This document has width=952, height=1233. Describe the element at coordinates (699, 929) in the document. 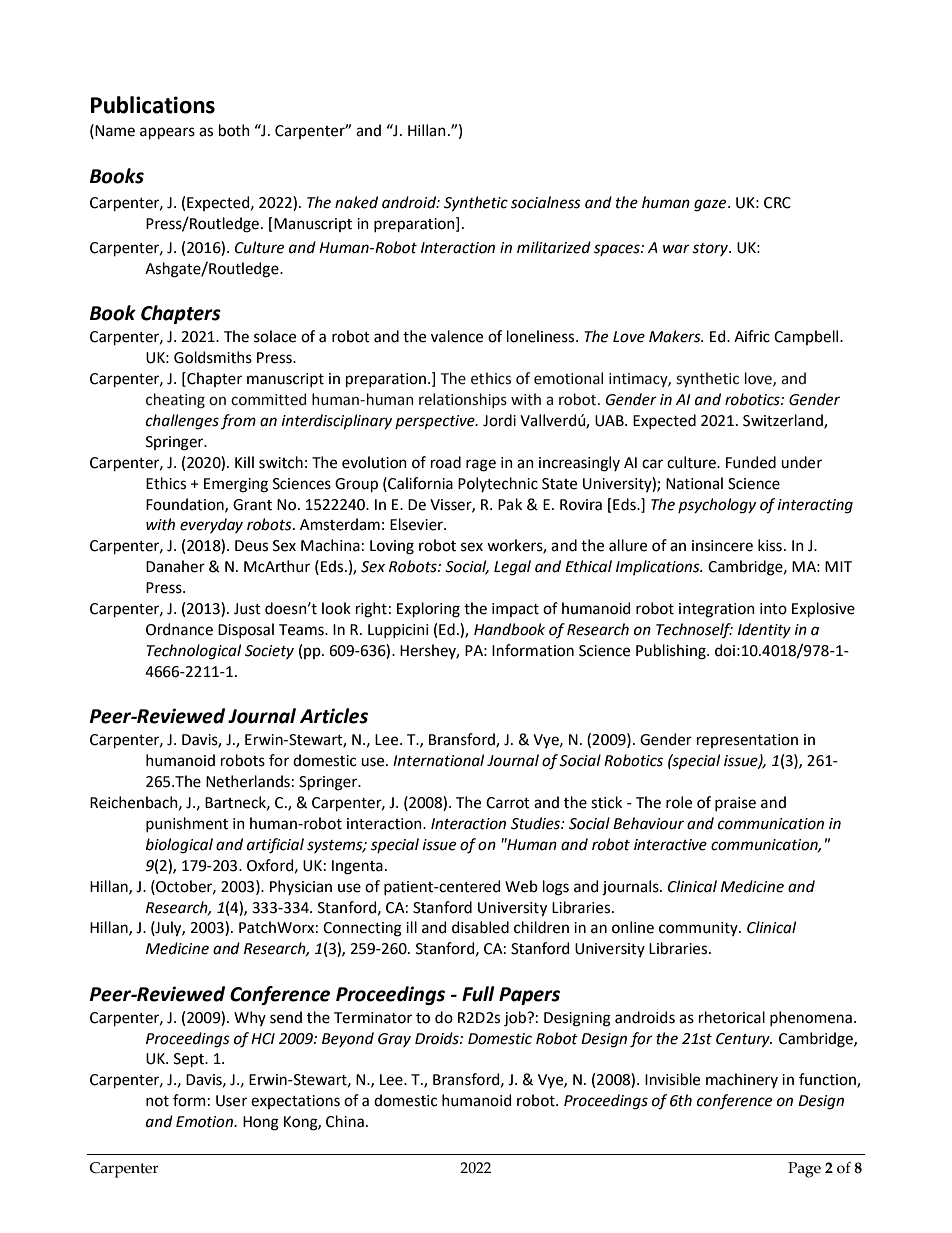

I see `community` at that location.
